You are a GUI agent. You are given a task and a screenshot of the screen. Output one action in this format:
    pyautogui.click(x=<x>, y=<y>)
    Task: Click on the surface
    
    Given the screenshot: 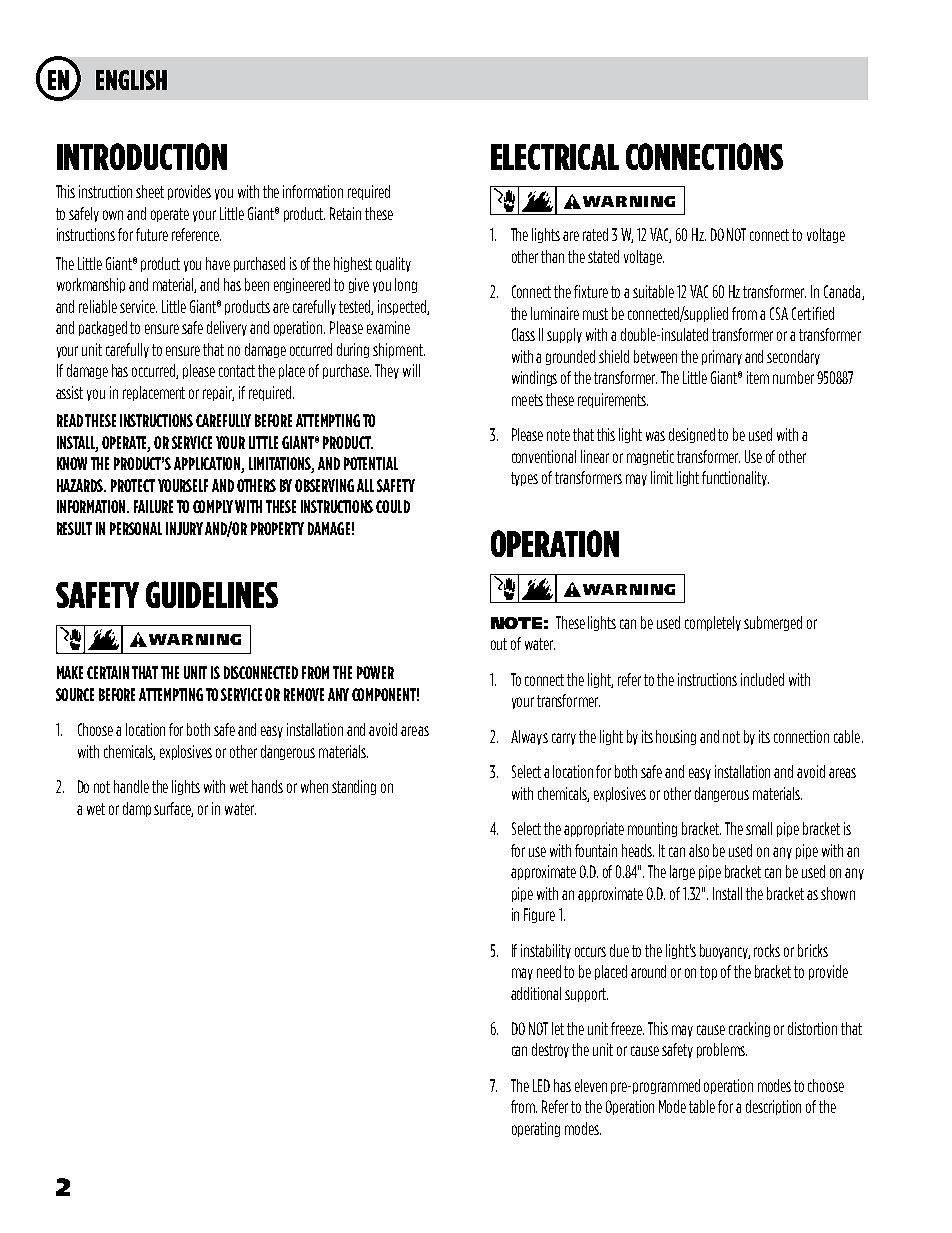 What is the action you would take?
    pyautogui.click(x=173, y=809)
